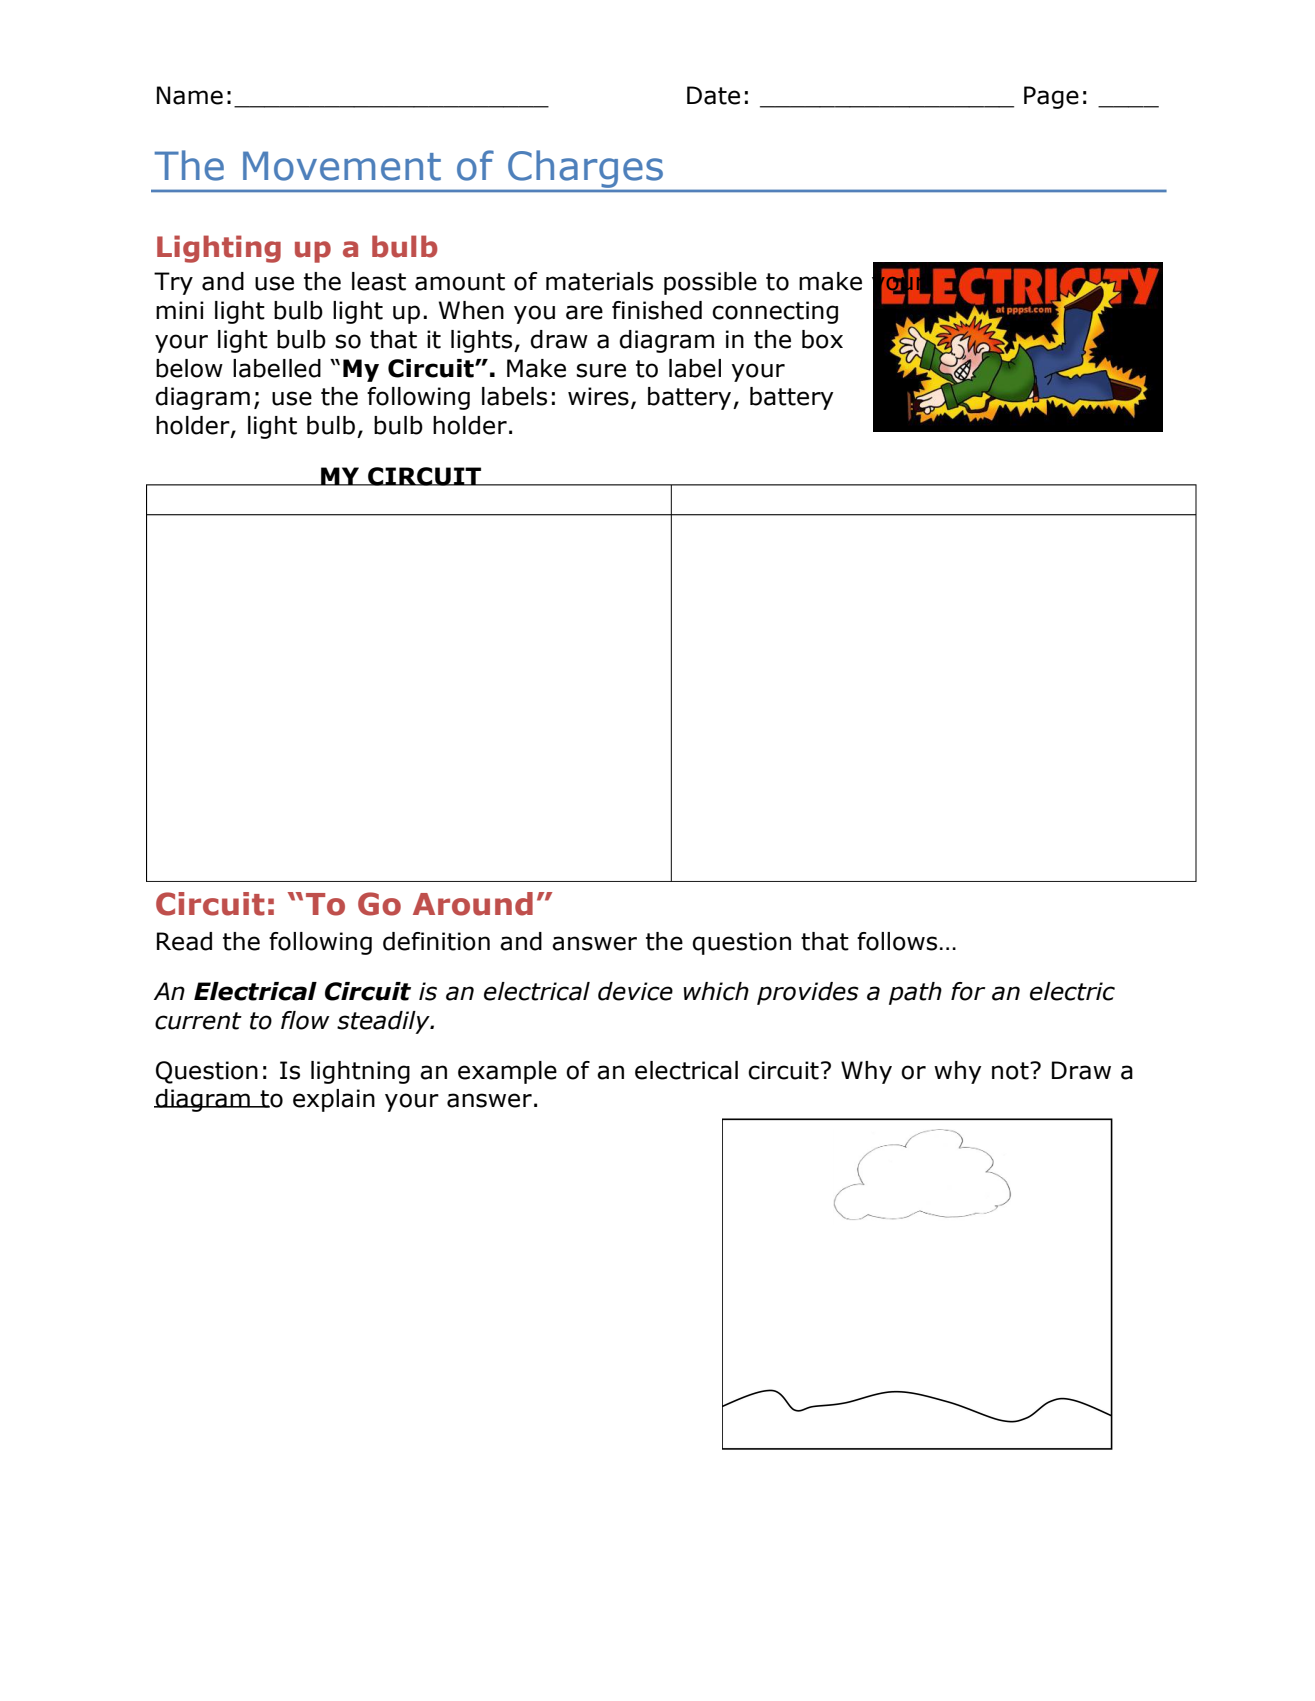  Describe the element at coordinates (598, 396) in the screenshot. I see `wires` at that location.
